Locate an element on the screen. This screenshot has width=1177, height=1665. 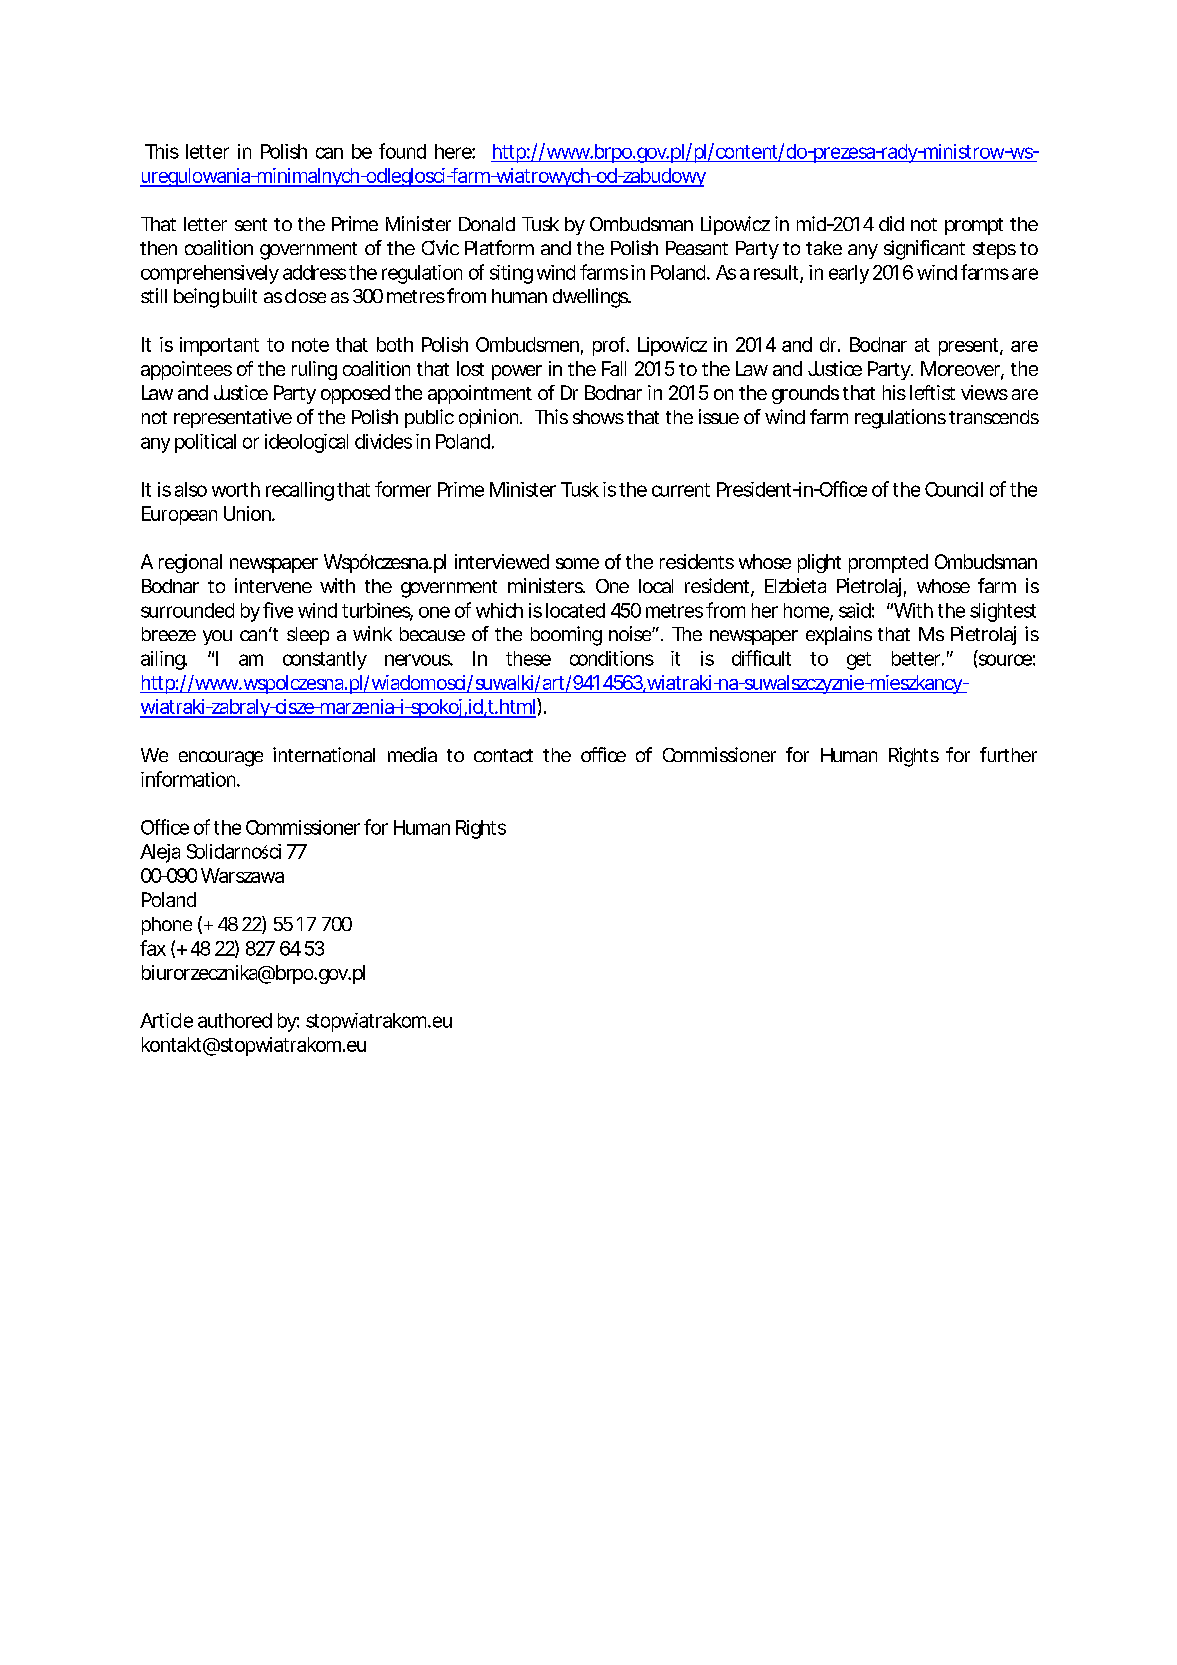
intervene is located at coordinates (273, 585).
